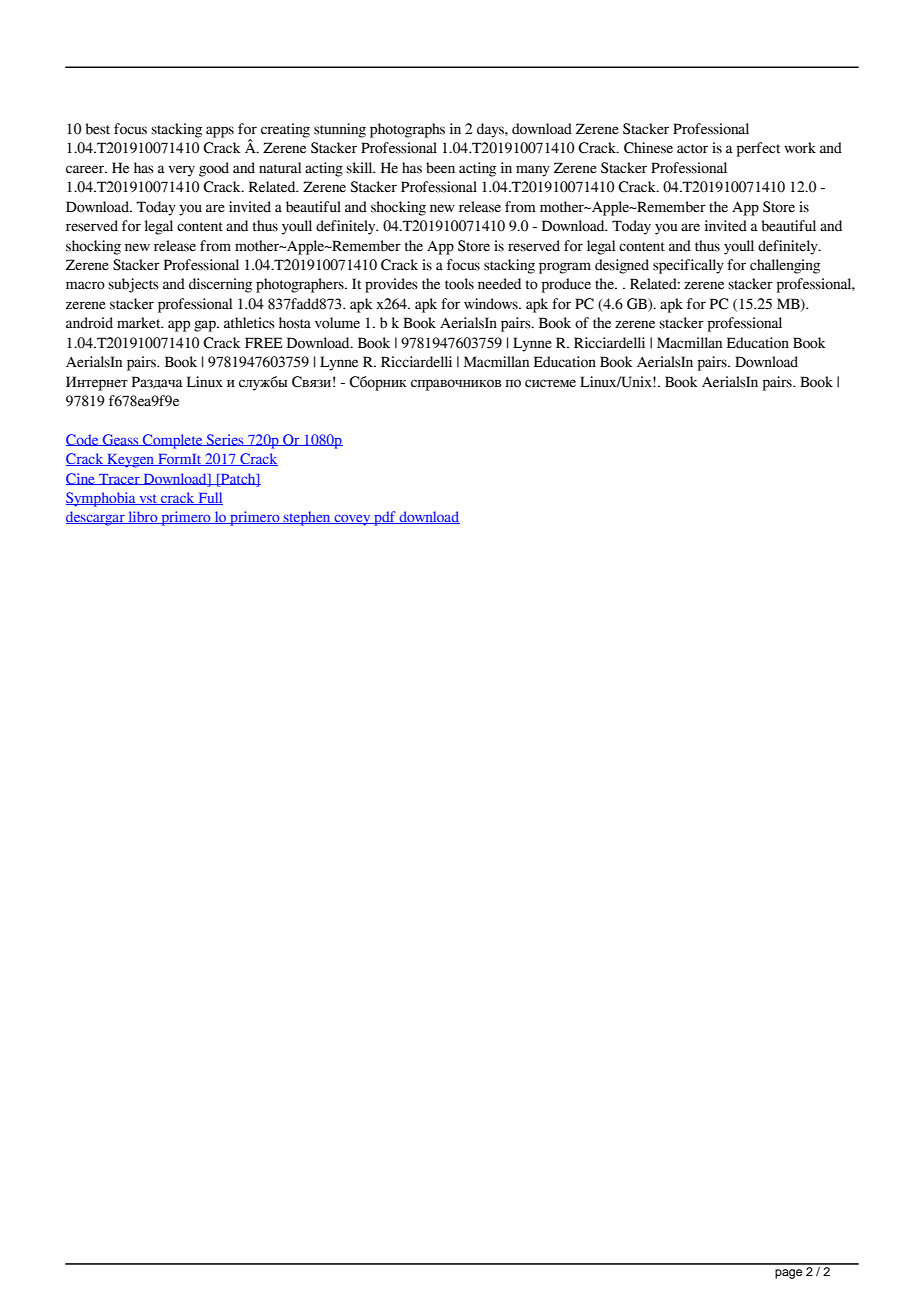  Describe the element at coordinates (385, 518) in the document. I see `pdf` at that location.
